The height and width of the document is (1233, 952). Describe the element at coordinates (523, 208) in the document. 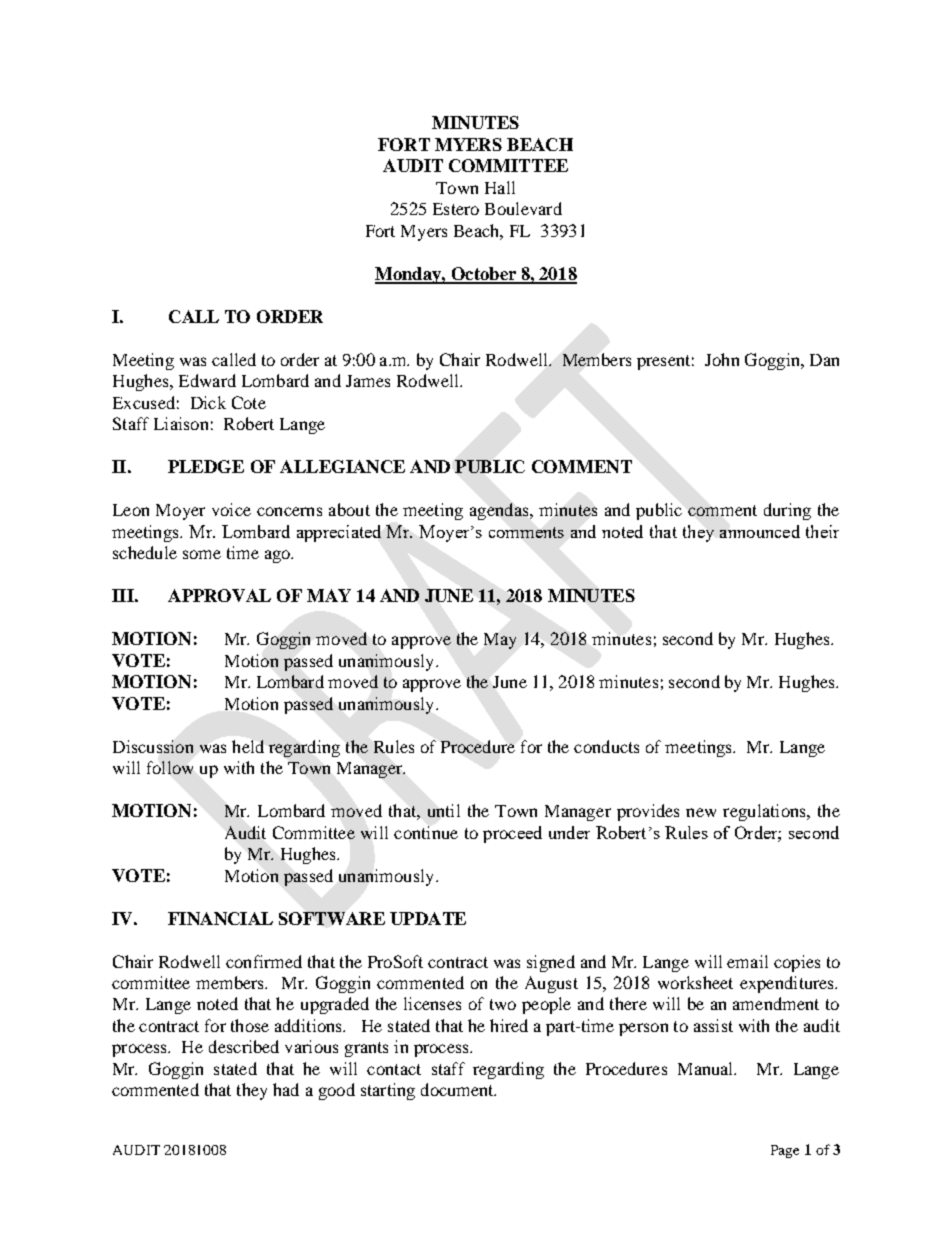

I see `Boulevard` at that location.
